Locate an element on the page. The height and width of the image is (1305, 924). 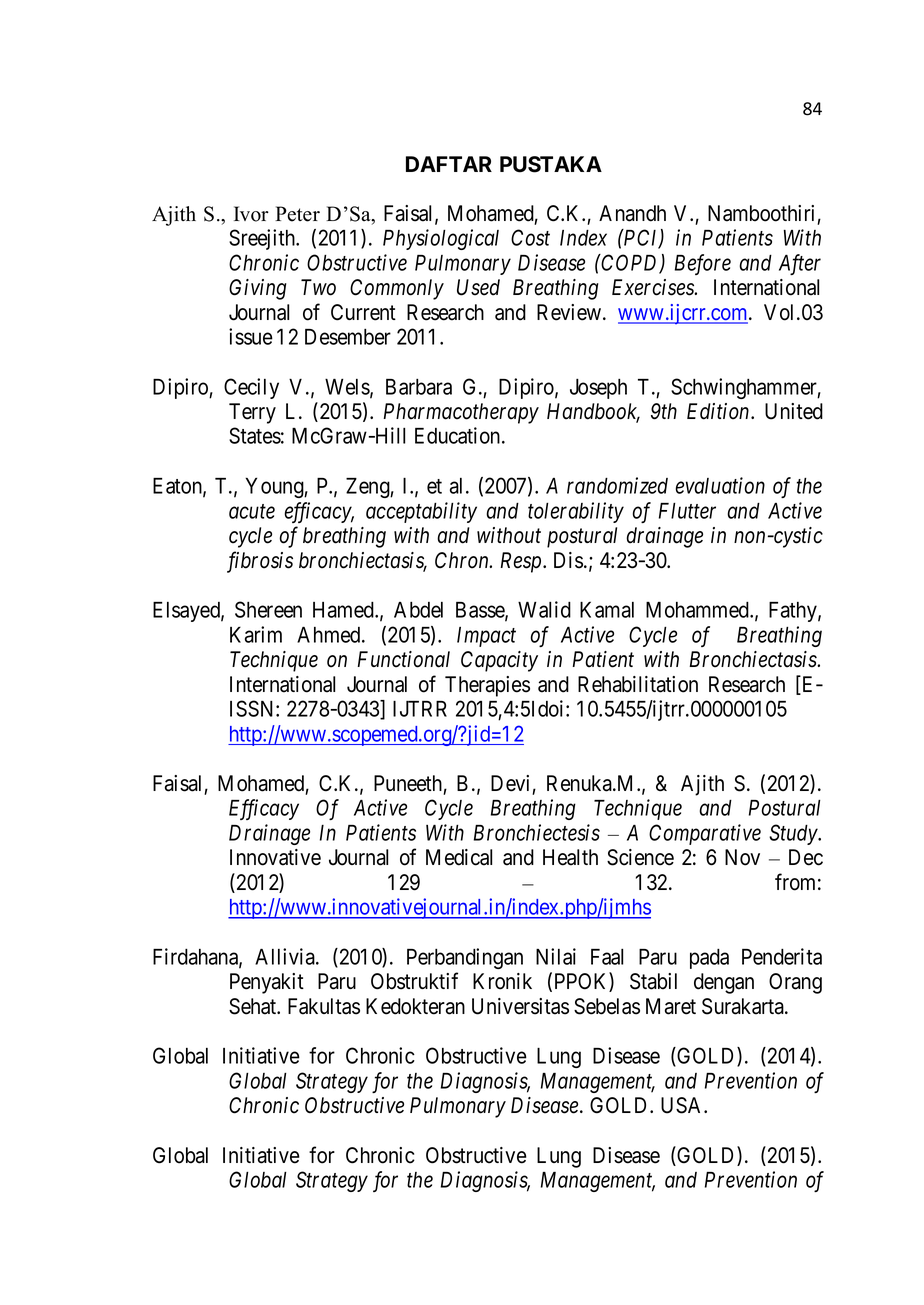
Medical is located at coordinates (459, 857).
